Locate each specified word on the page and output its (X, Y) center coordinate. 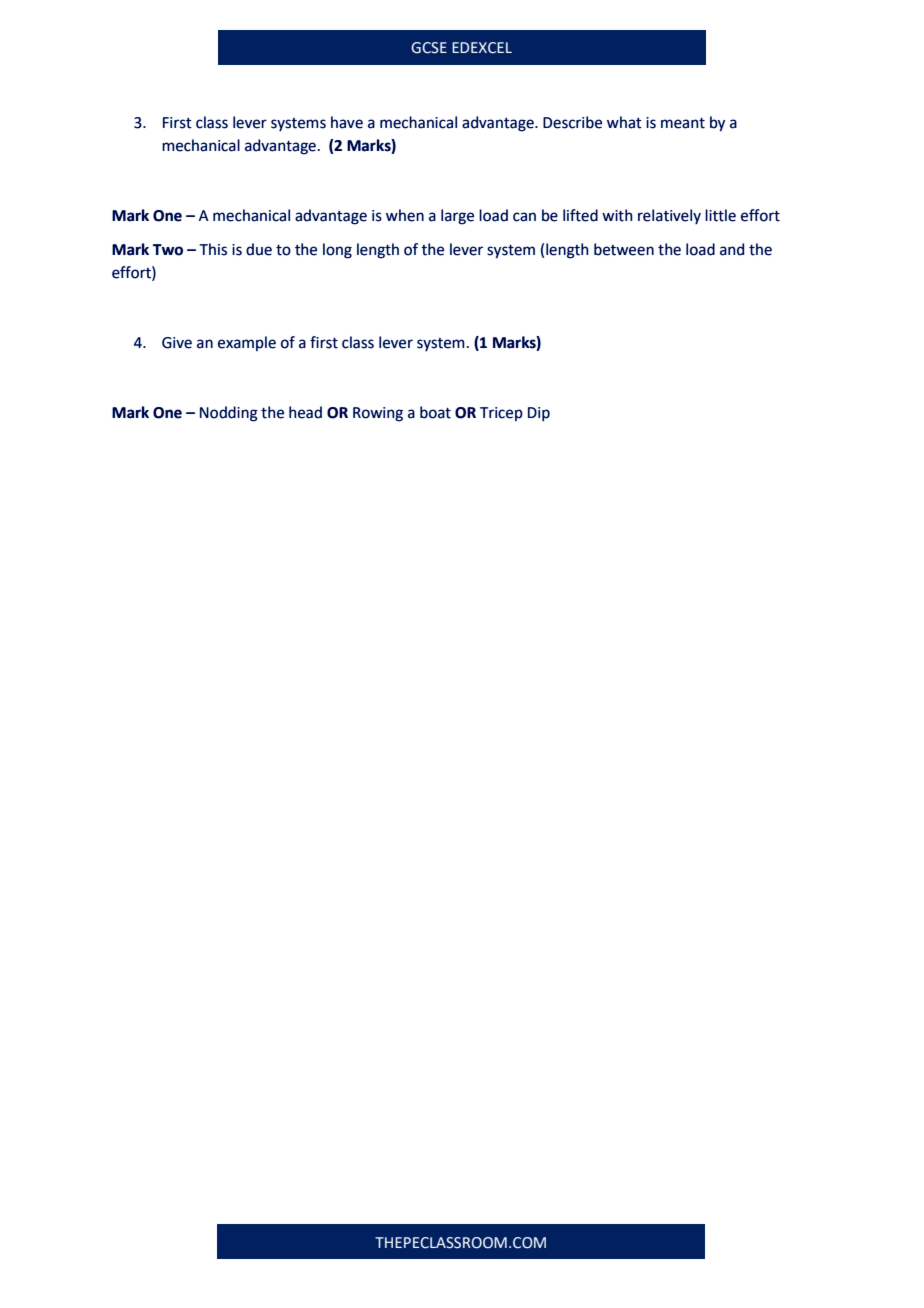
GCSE (429, 48)
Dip (539, 414)
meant (683, 123)
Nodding (229, 414)
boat (435, 412)
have (347, 122)
